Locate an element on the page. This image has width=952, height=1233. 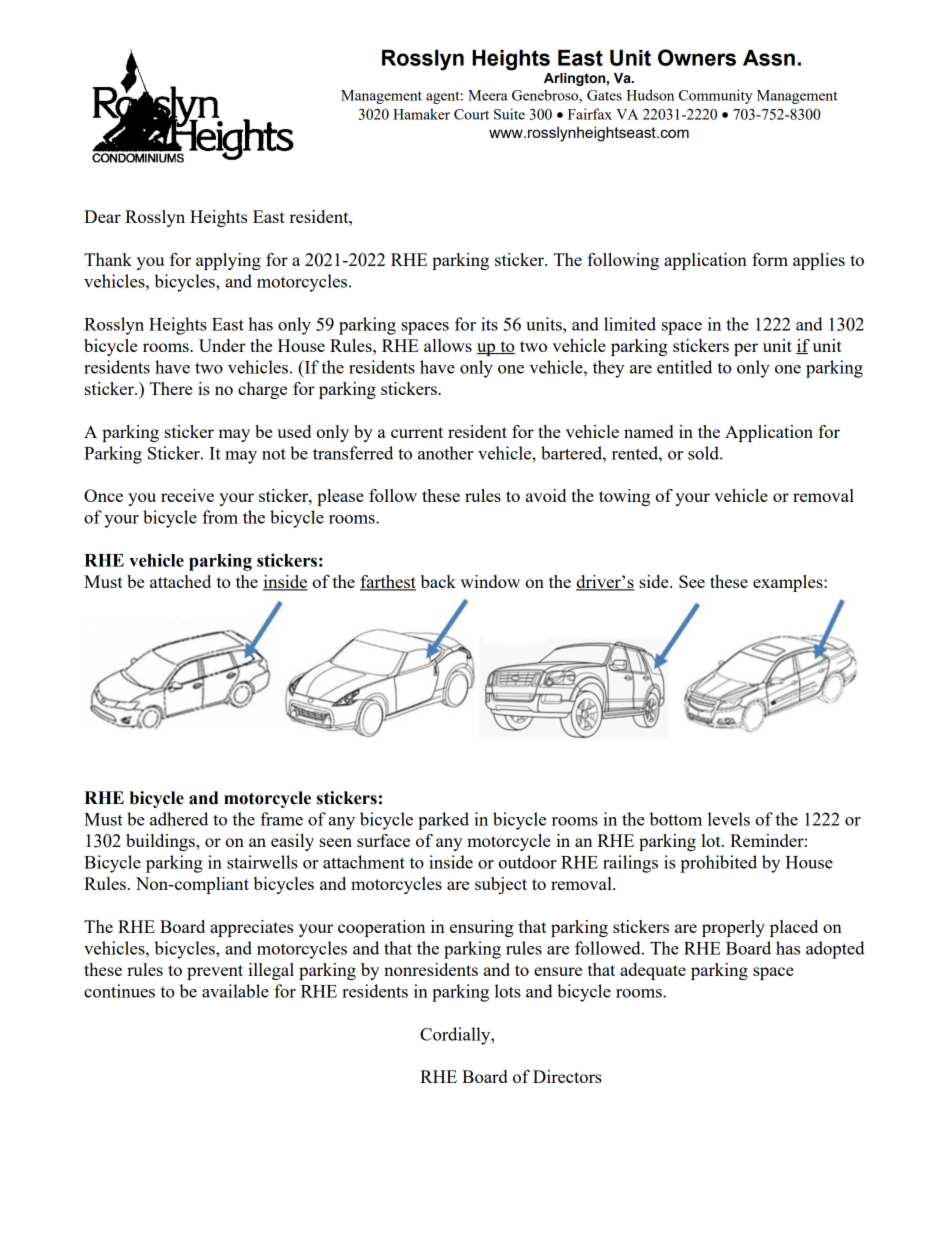
parked is located at coordinates (443, 821).
